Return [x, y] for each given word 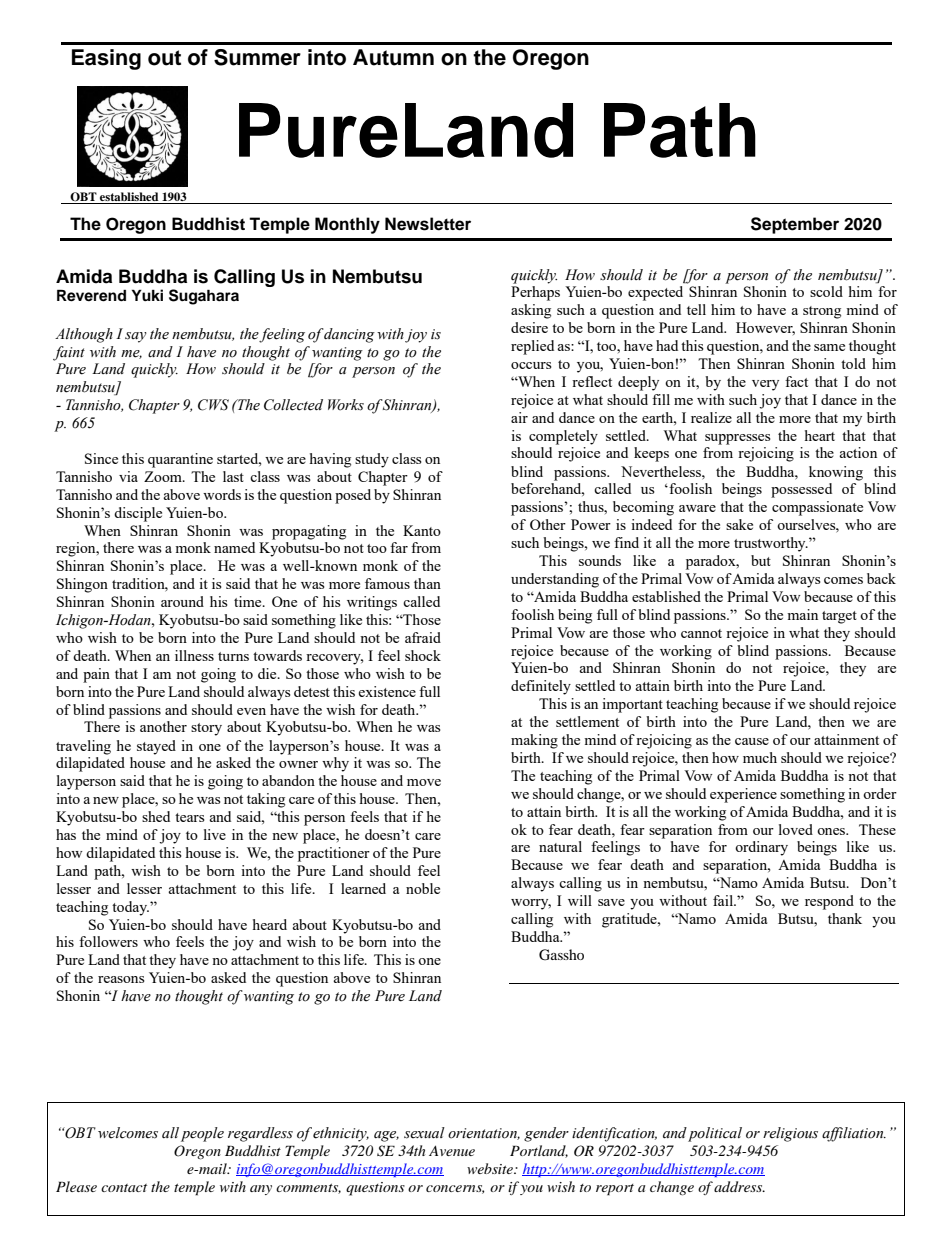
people [202, 1134]
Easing [106, 59]
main [802, 614]
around [182, 601]
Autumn [393, 57]
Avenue [452, 1150]
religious [790, 1134]
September [795, 225]
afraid [423, 637]
